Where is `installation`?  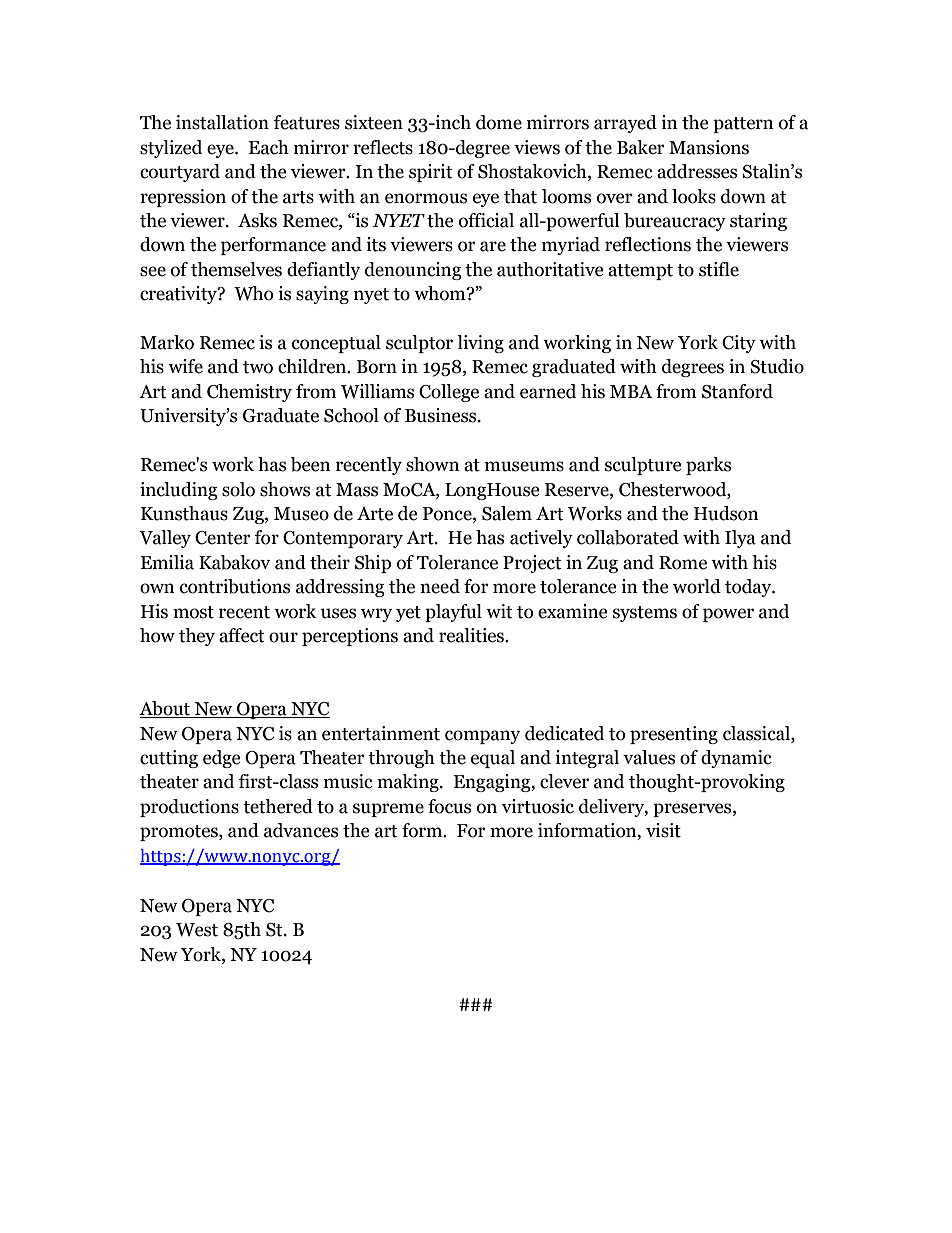 installation is located at coordinates (222, 122).
